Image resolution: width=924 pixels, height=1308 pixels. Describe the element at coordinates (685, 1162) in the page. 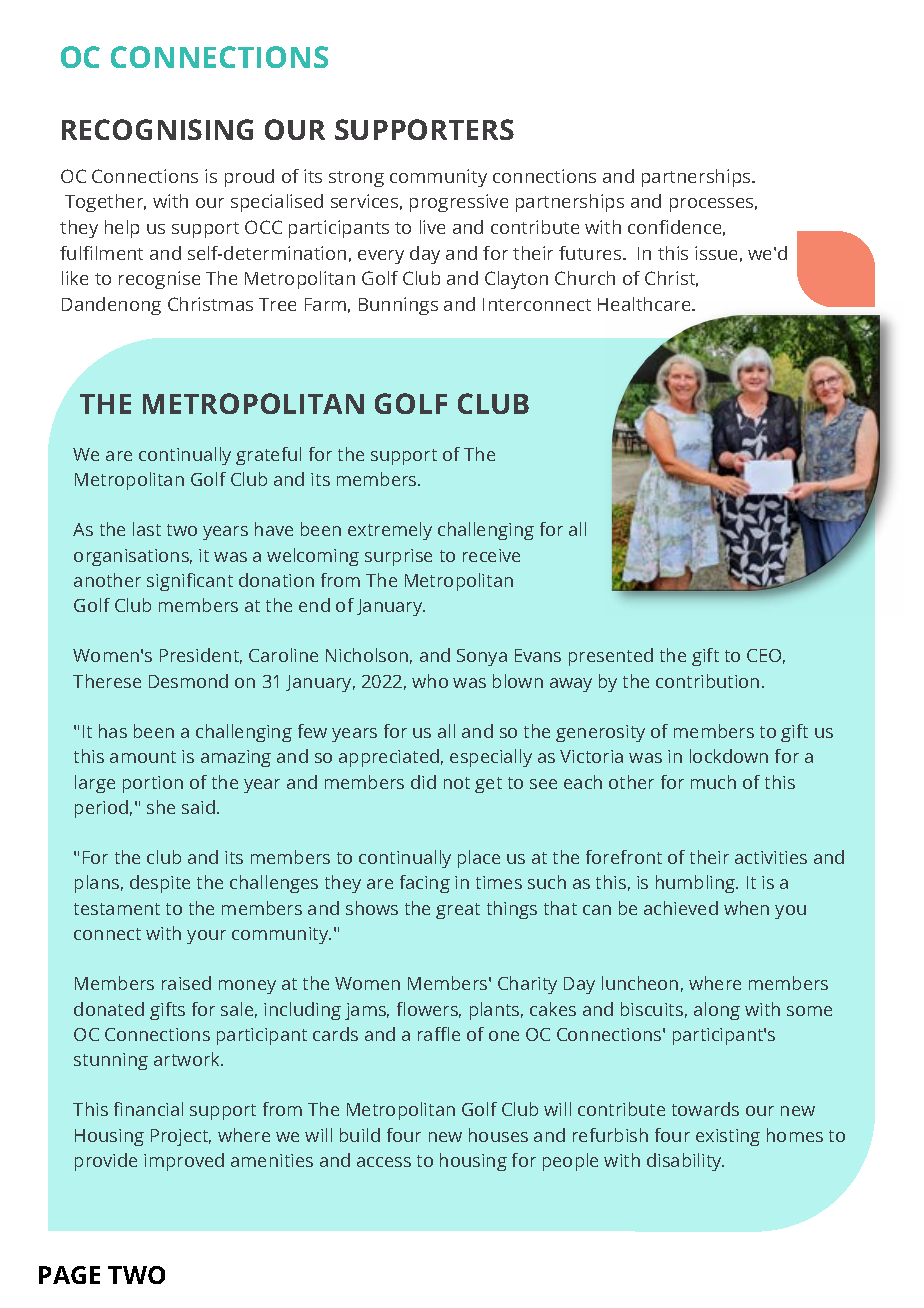

I see `disability` at that location.
